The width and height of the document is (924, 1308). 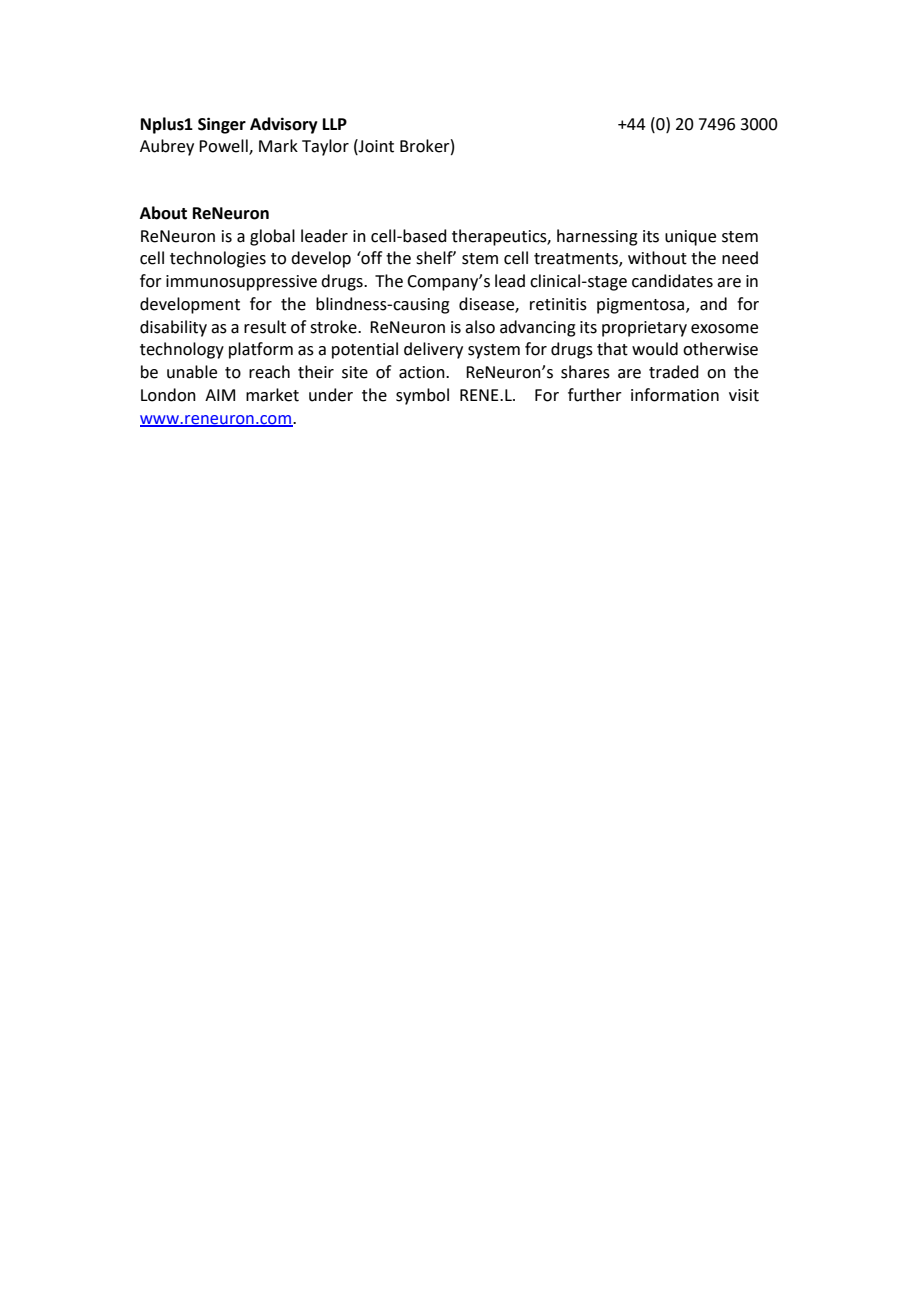 What do you see at coordinates (422, 396) in the document?
I see `symbol` at bounding box center [422, 396].
